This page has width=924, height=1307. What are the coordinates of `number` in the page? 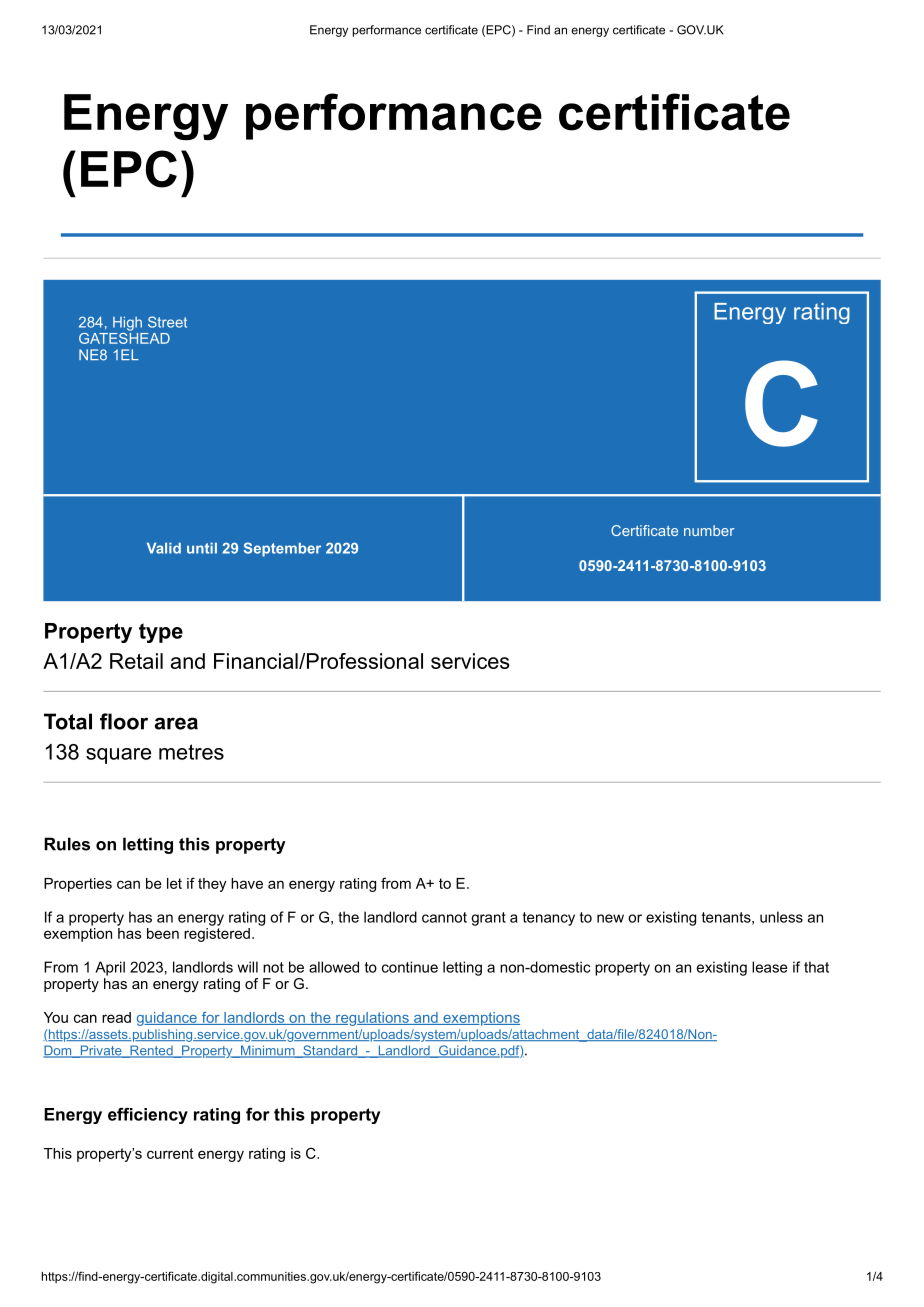 It's located at (709, 530).
